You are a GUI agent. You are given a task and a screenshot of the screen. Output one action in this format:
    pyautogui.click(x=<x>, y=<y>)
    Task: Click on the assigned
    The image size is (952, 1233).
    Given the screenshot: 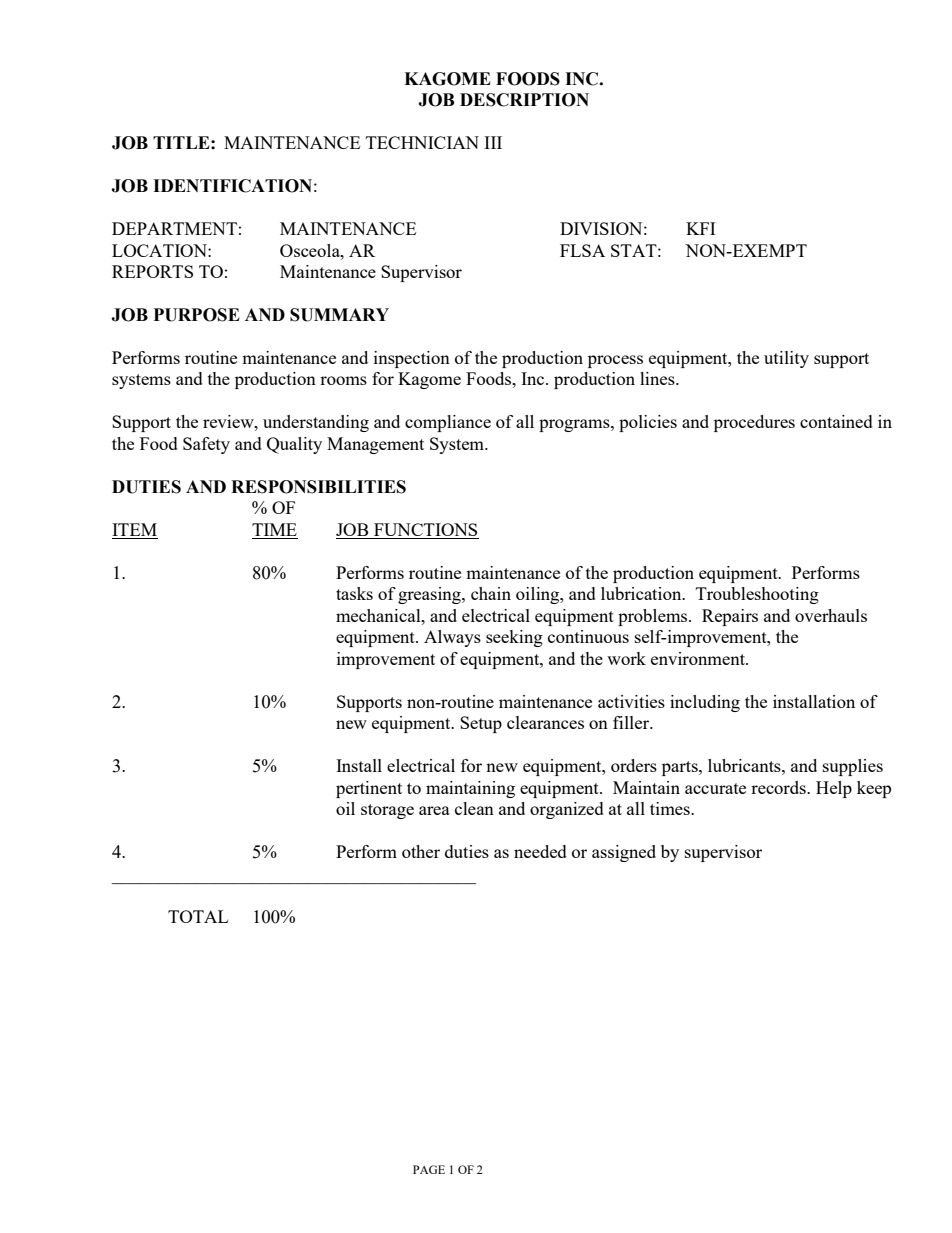 What is the action you would take?
    pyautogui.click(x=624, y=853)
